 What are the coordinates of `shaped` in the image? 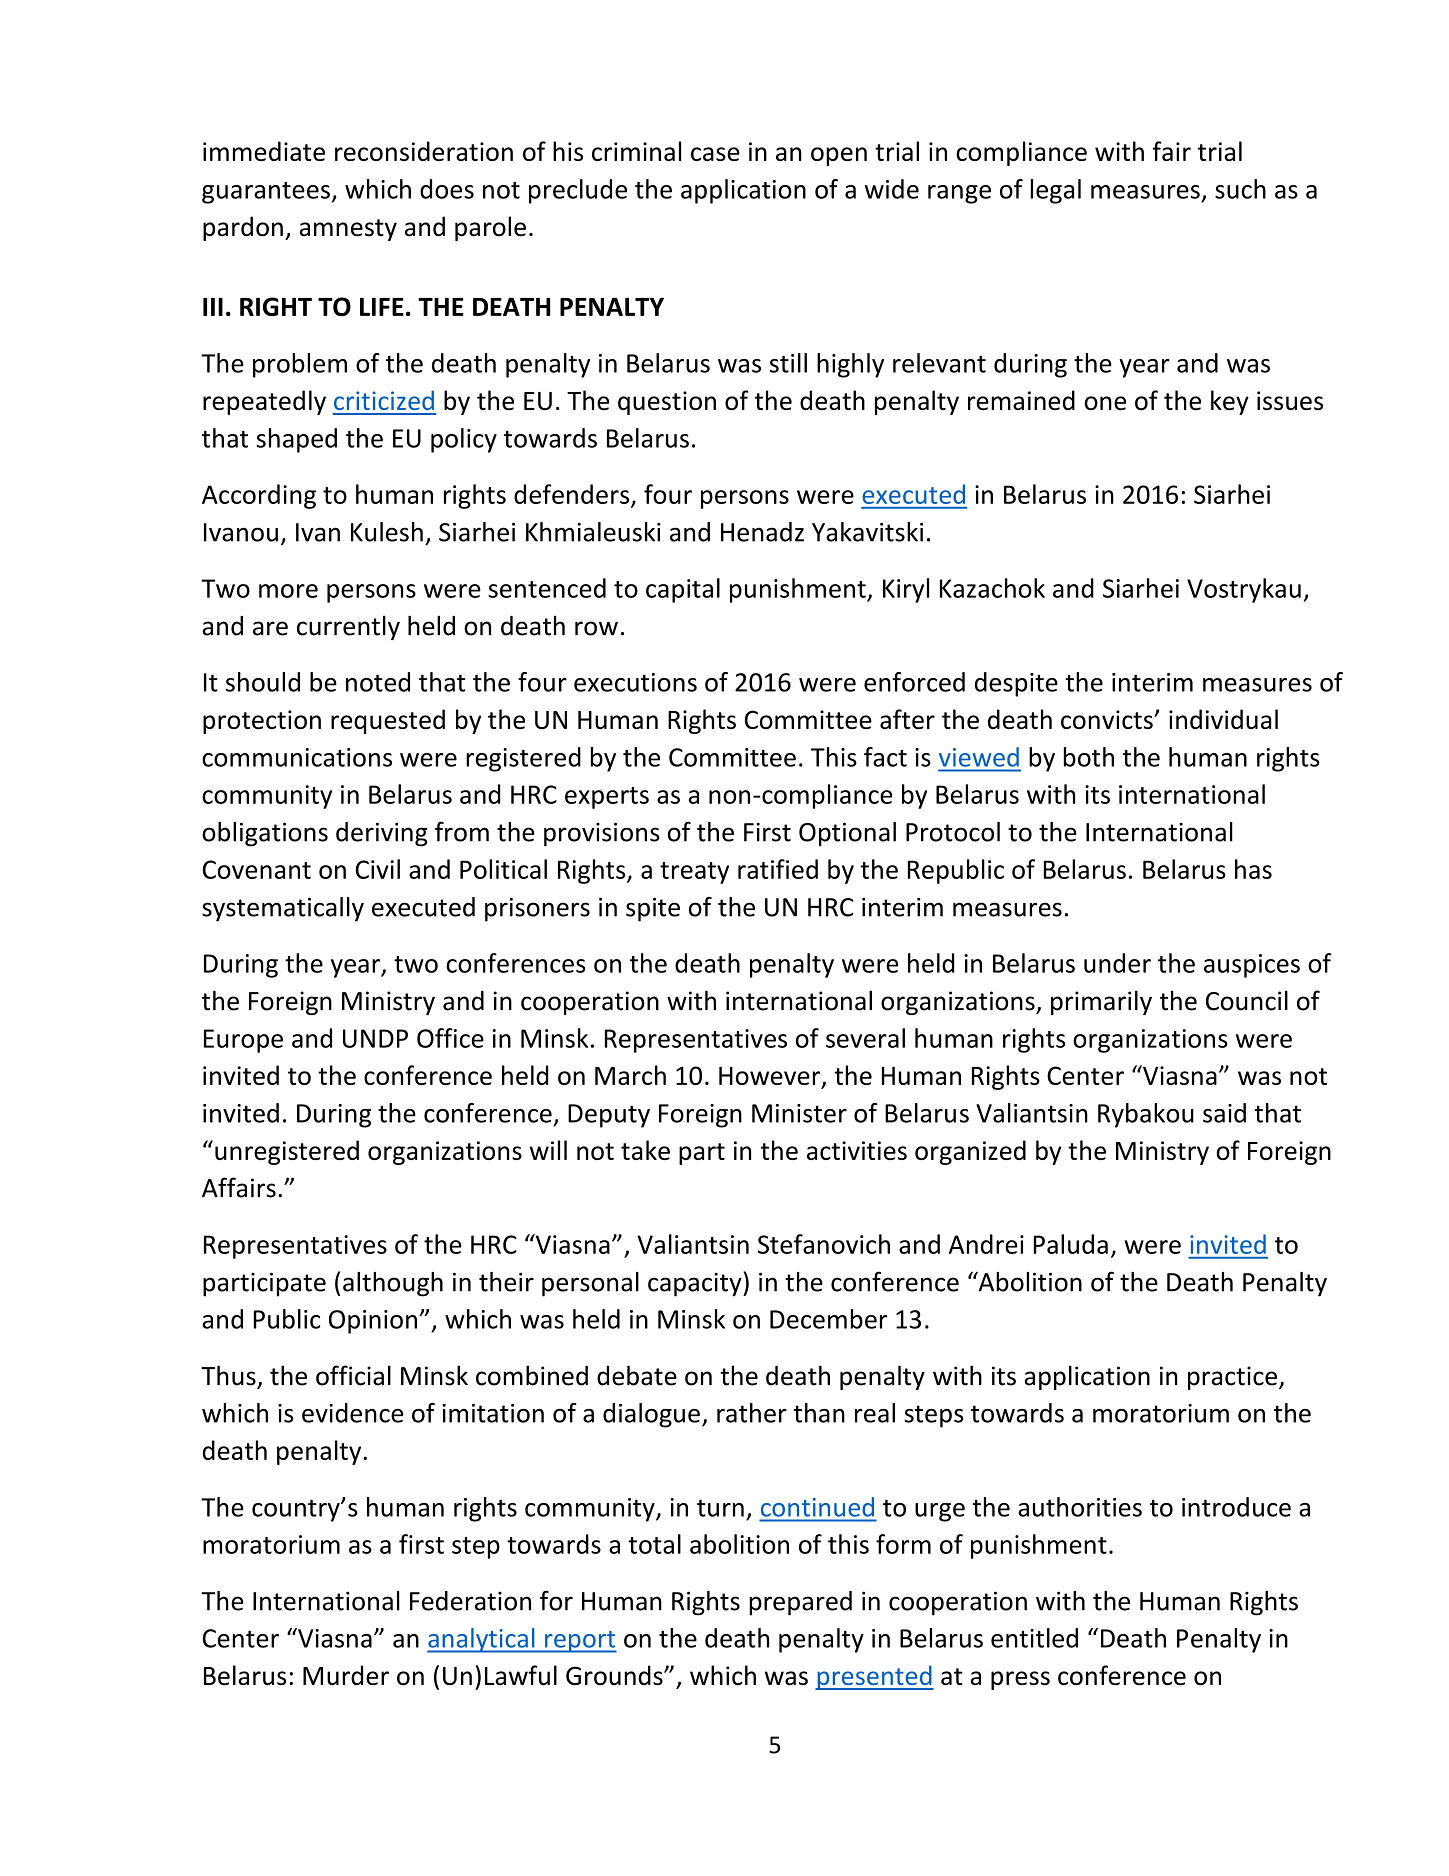 It's located at (296, 440).
